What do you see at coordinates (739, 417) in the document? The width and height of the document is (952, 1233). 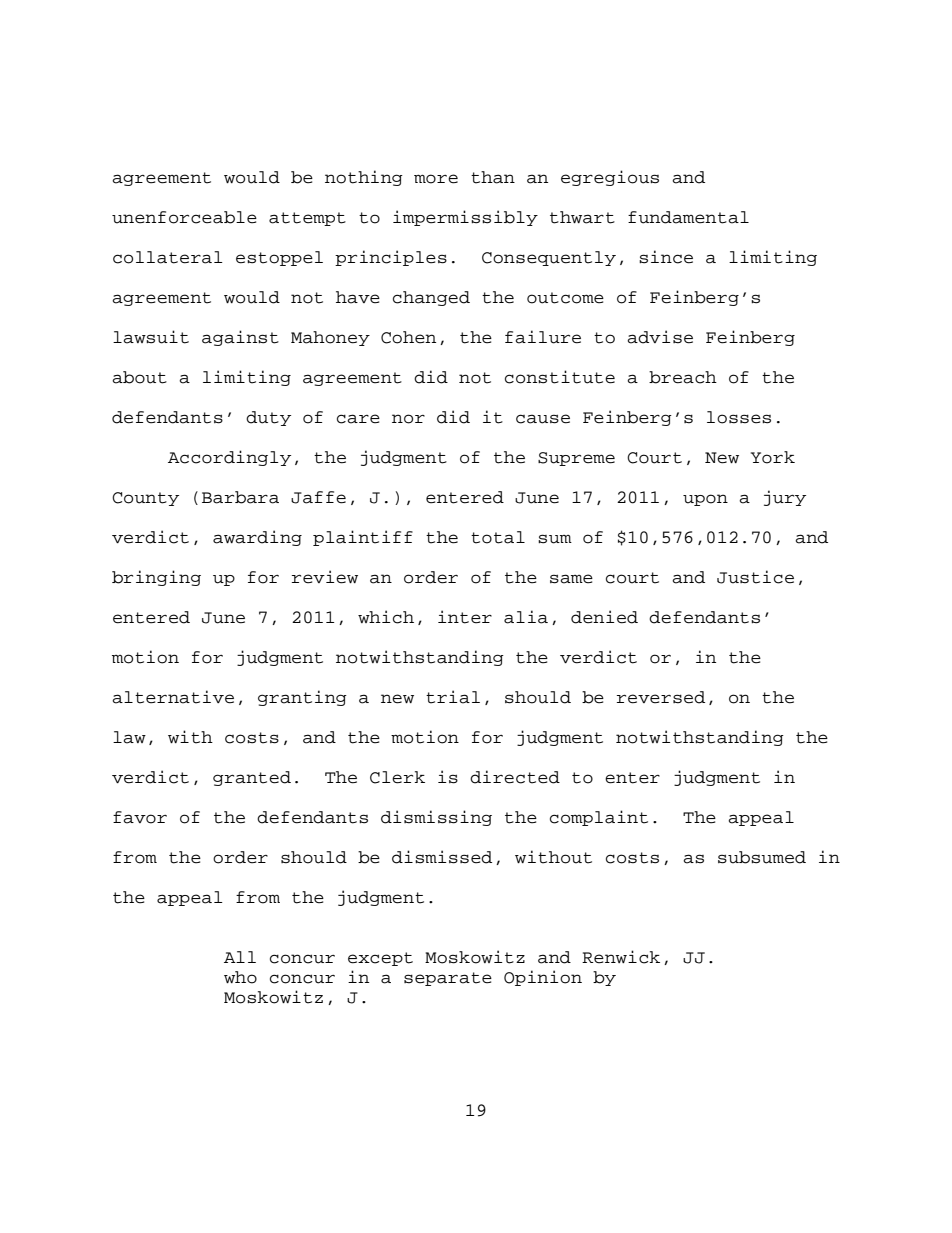 I see `losses` at bounding box center [739, 417].
